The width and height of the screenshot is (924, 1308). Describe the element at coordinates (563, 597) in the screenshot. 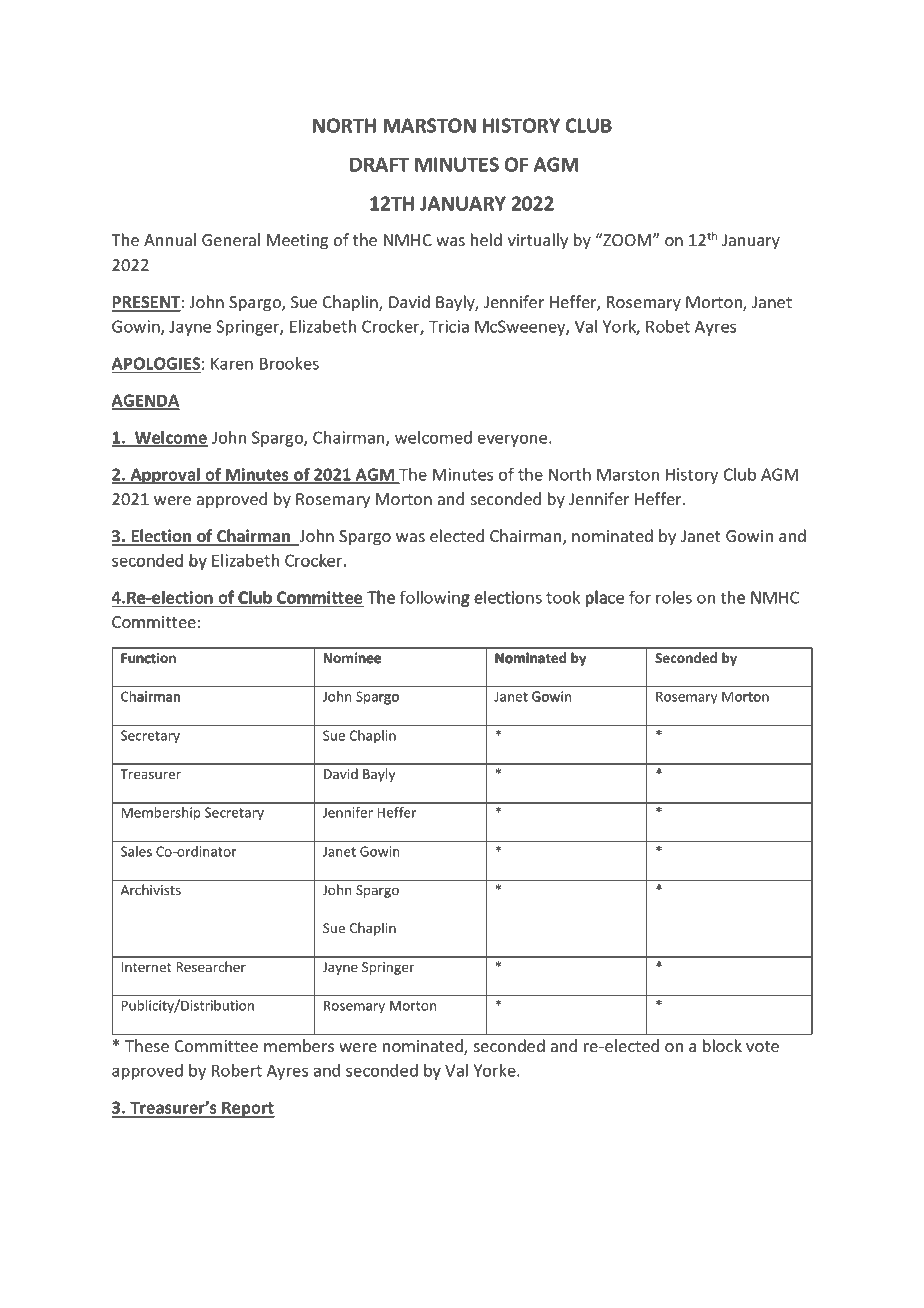

I see `took` at that location.
